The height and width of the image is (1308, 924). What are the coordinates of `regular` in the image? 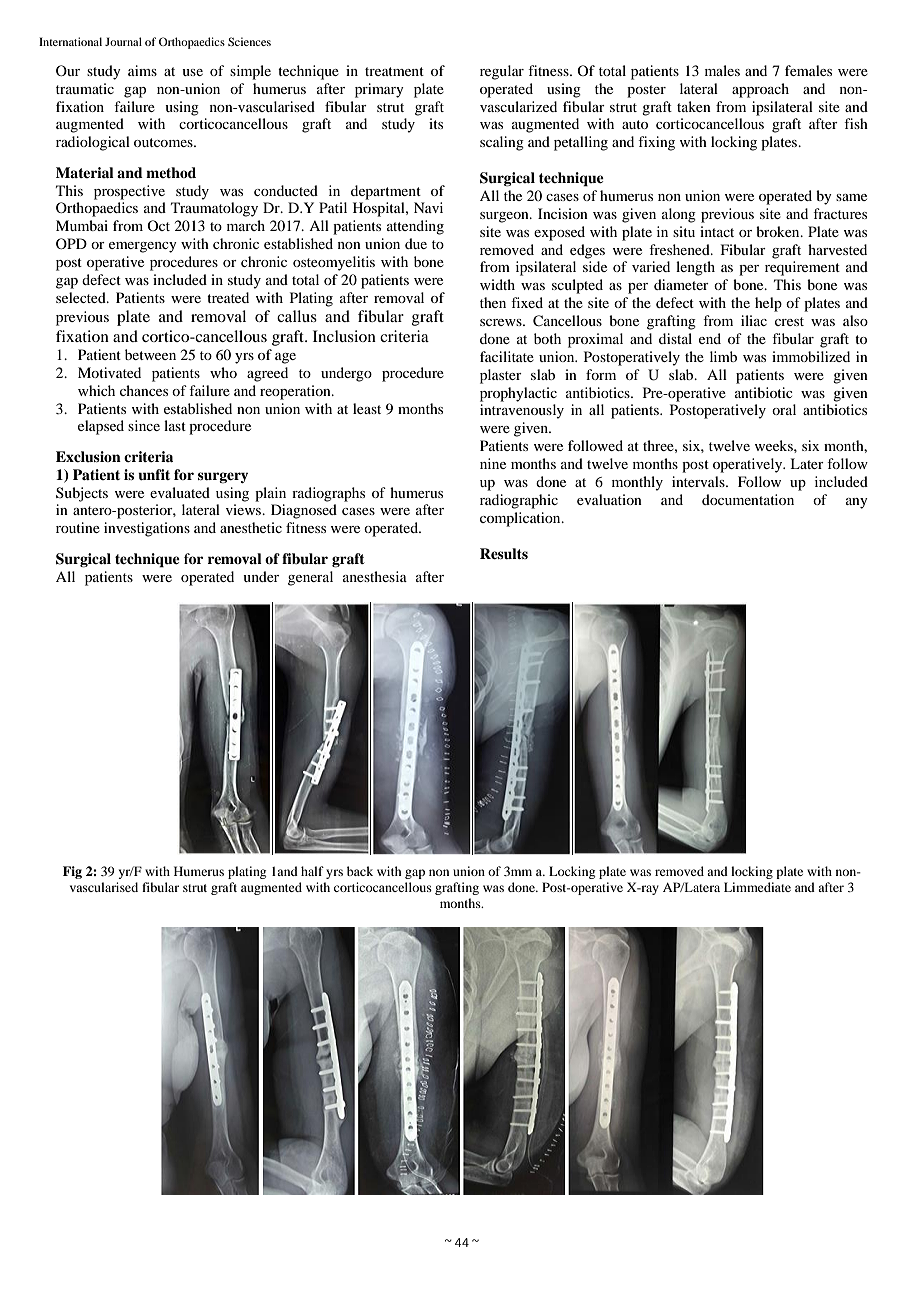 It's located at (502, 72).
